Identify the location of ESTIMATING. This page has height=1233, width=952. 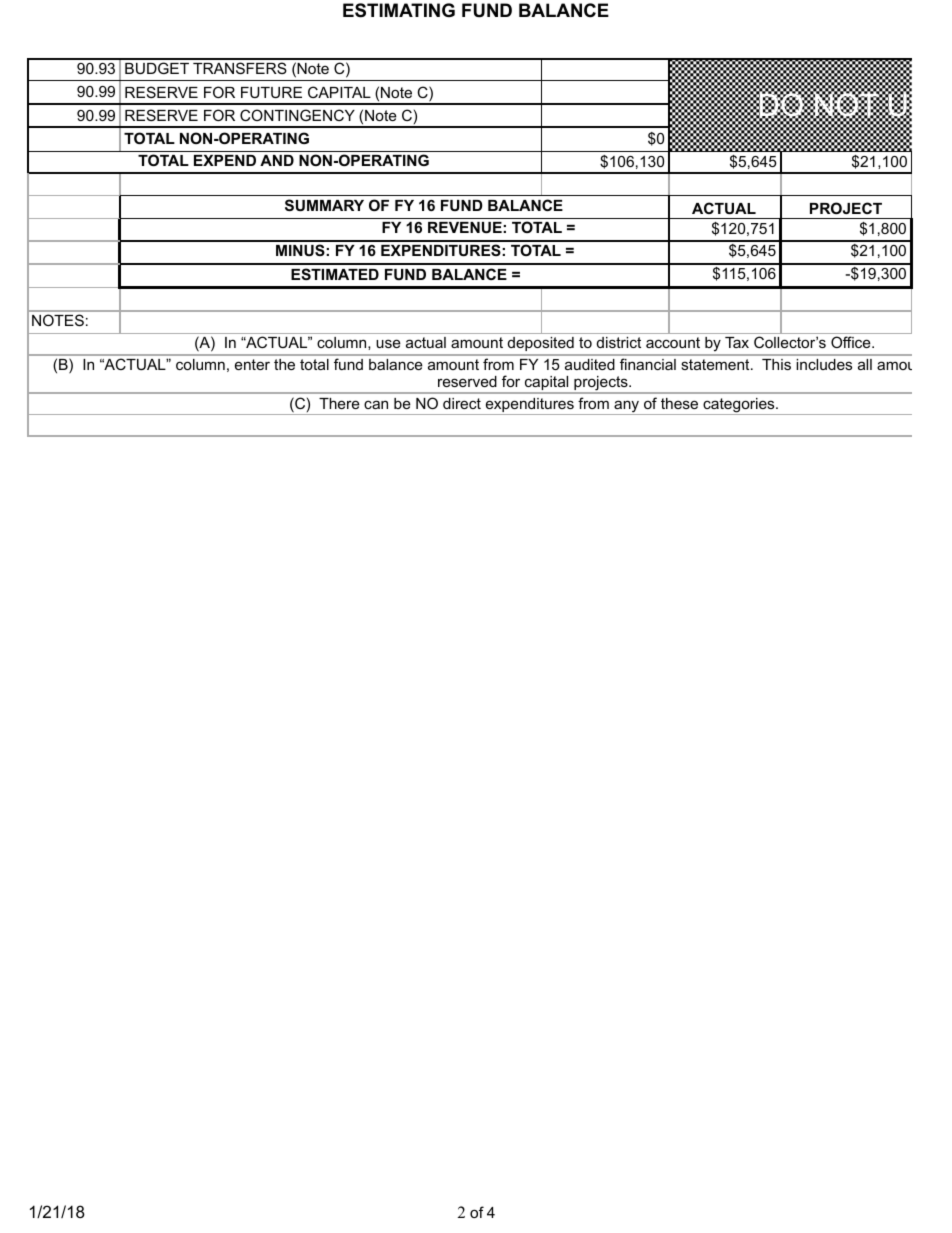
(399, 10).
